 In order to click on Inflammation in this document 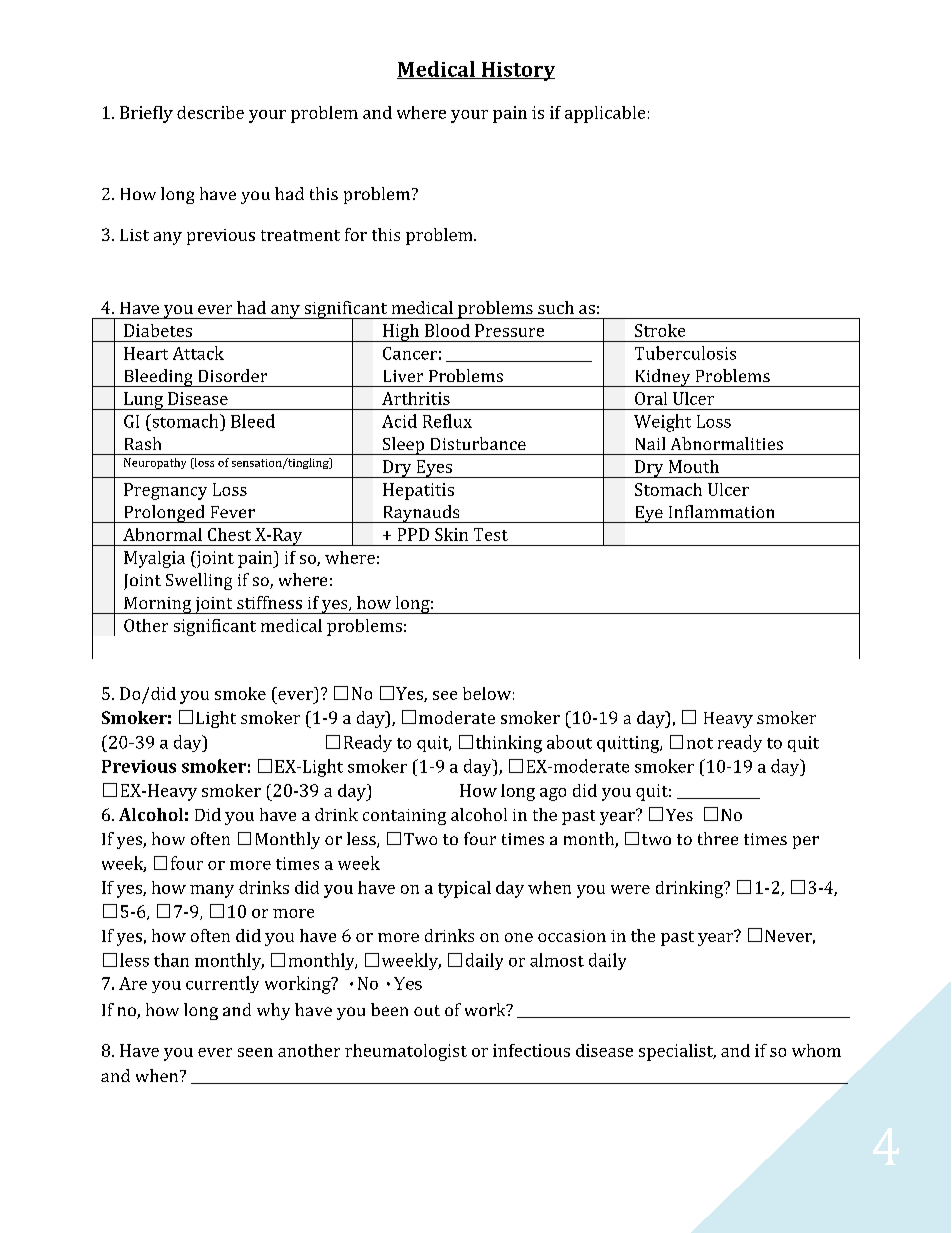, I will do `click(721, 511)`.
